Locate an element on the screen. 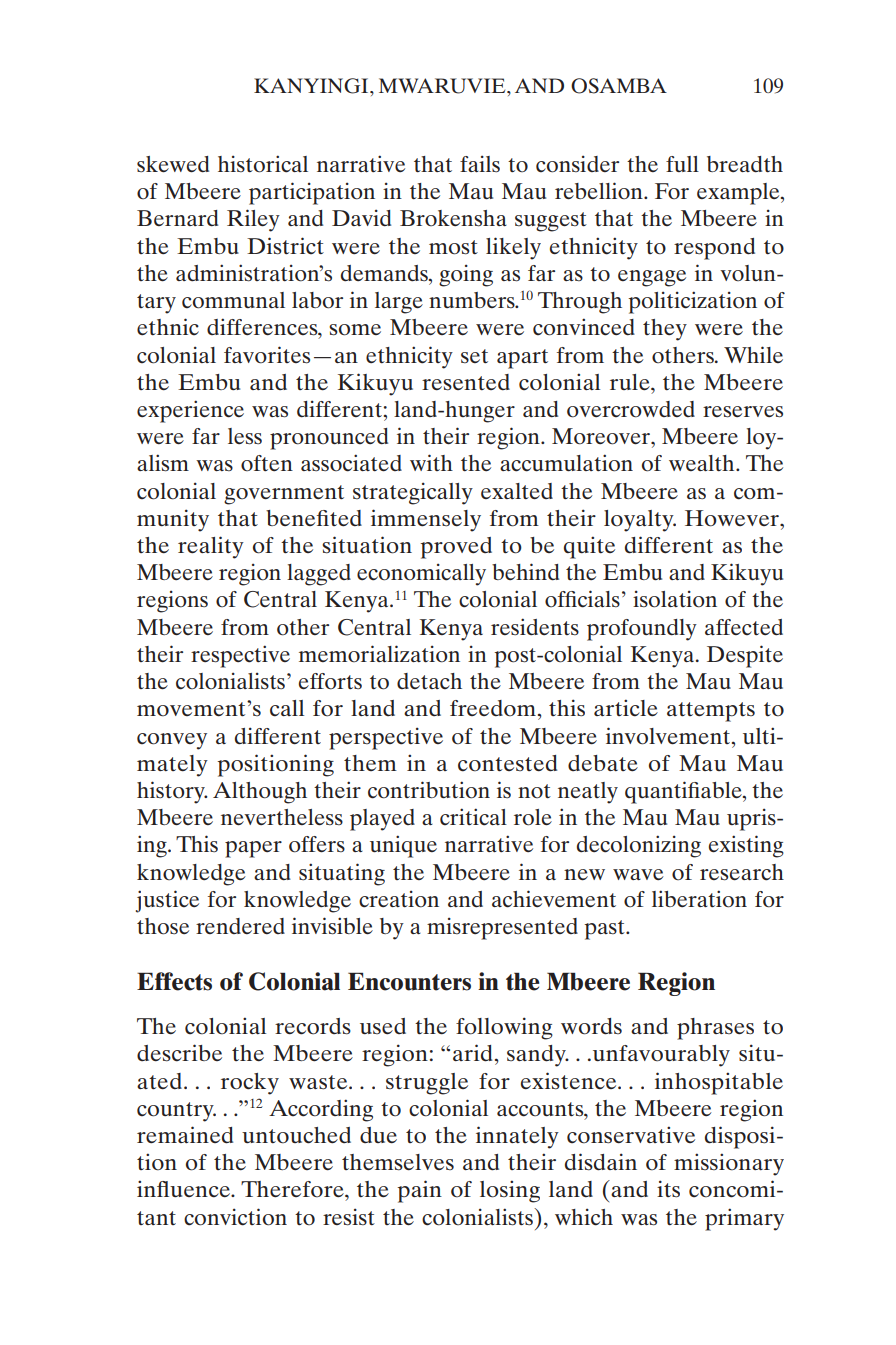 The image size is (896, 1345). influence is located at coordinates (185, 1189).
